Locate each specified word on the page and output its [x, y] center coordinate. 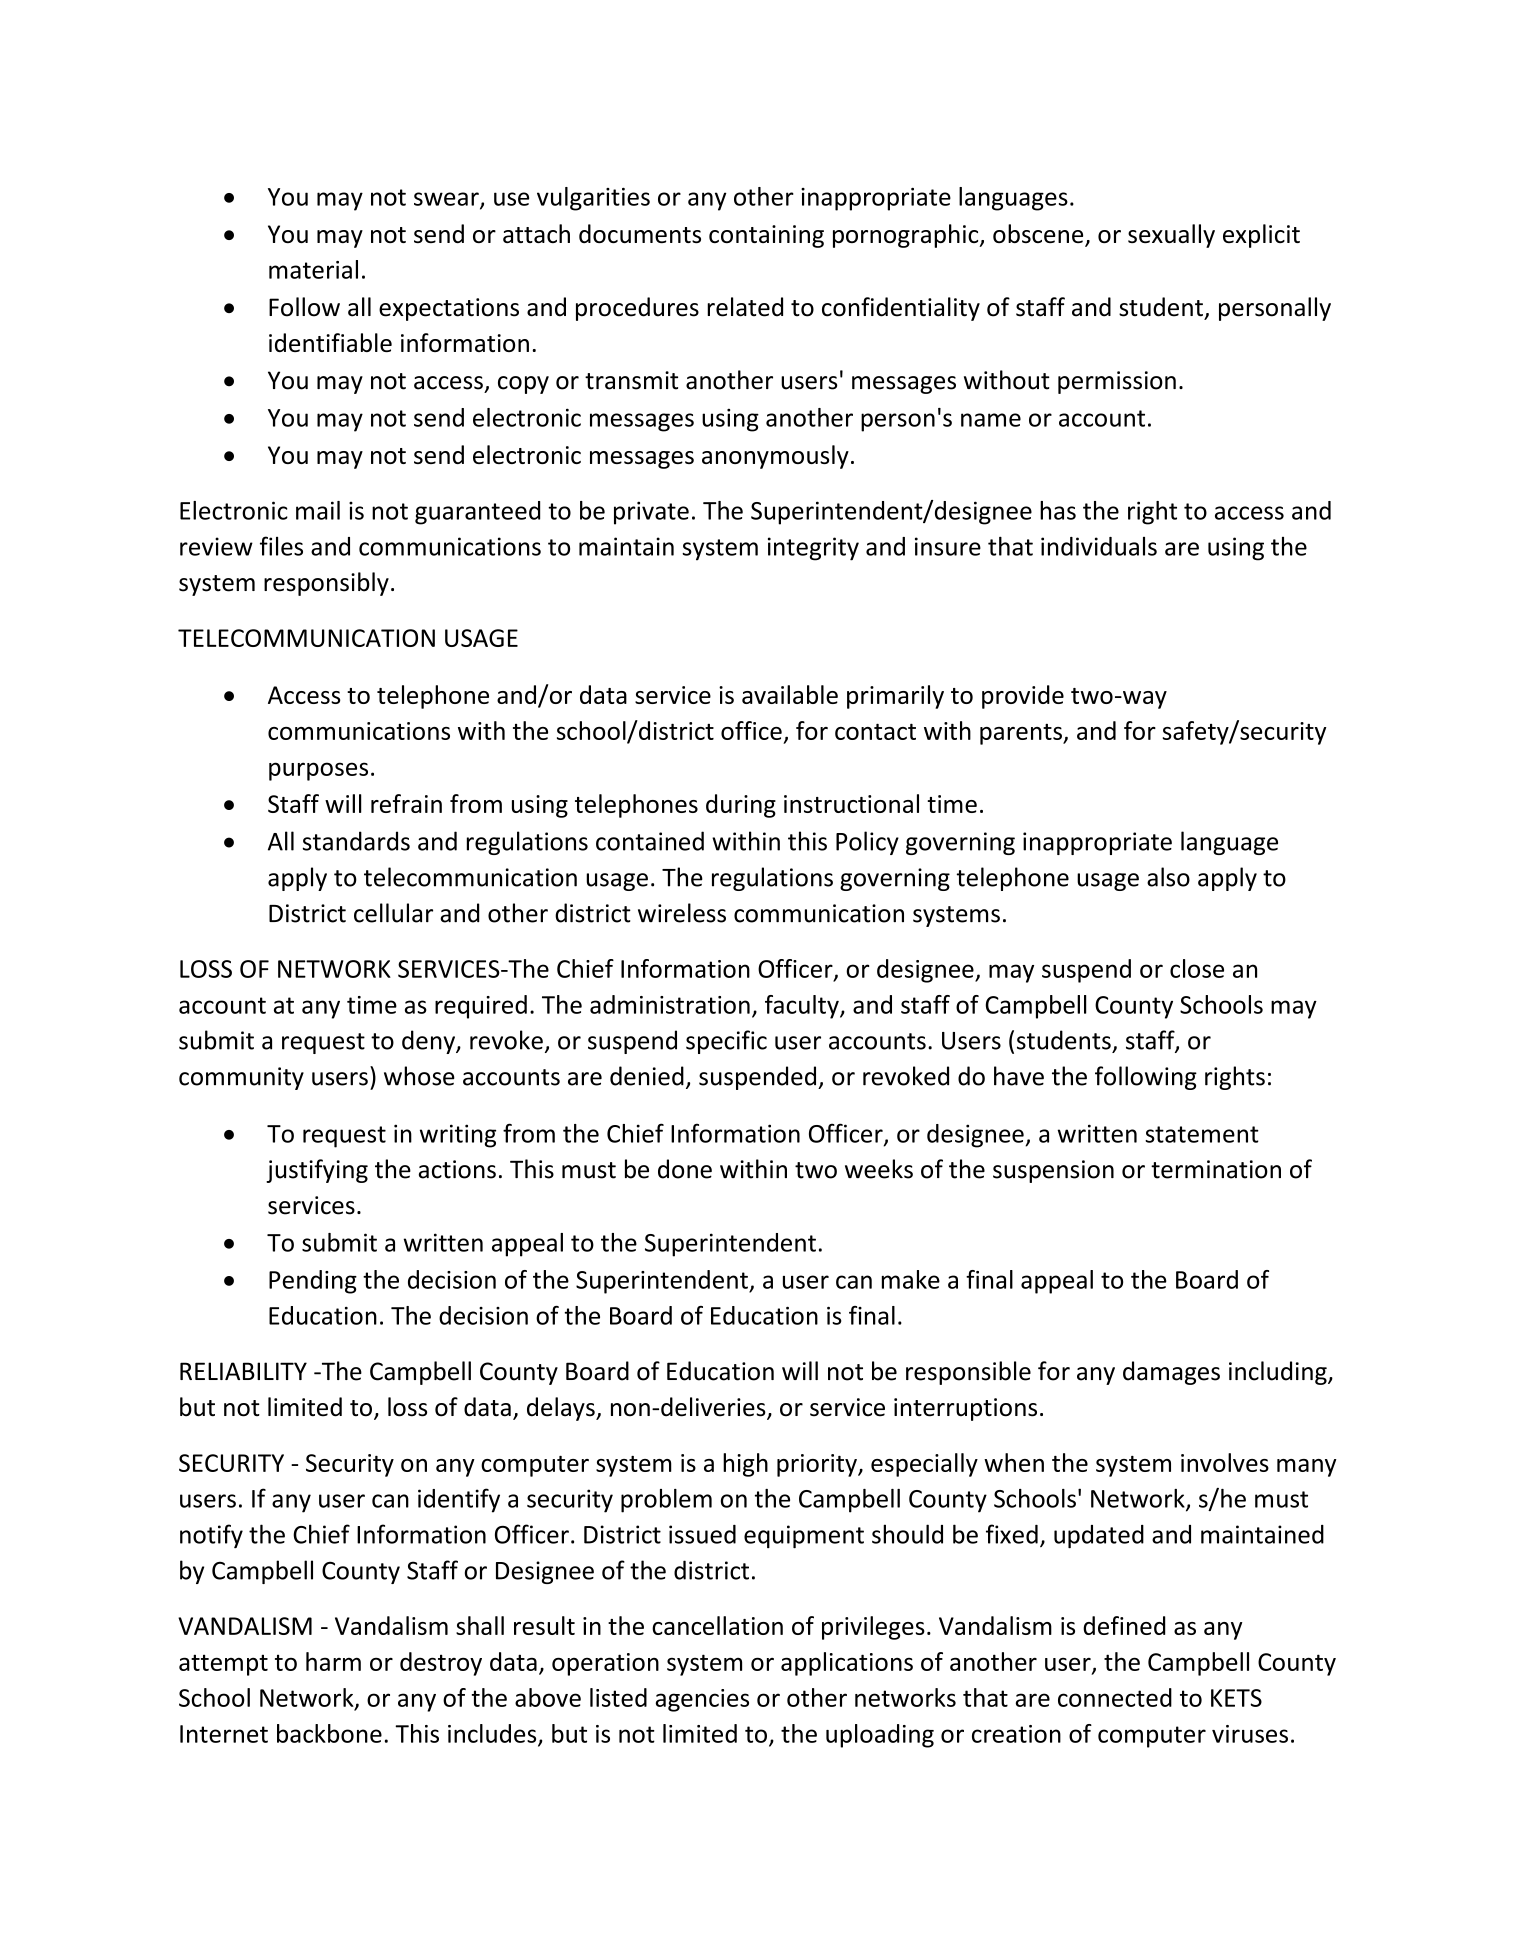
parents [1022, 734]
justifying [317, 1171]
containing [766, 236]
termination [1216, 1169]
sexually [1171, 236]
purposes [318, 771]
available [790, 694]
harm [333, 1661]
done [685, 1169]
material [313, 269]
